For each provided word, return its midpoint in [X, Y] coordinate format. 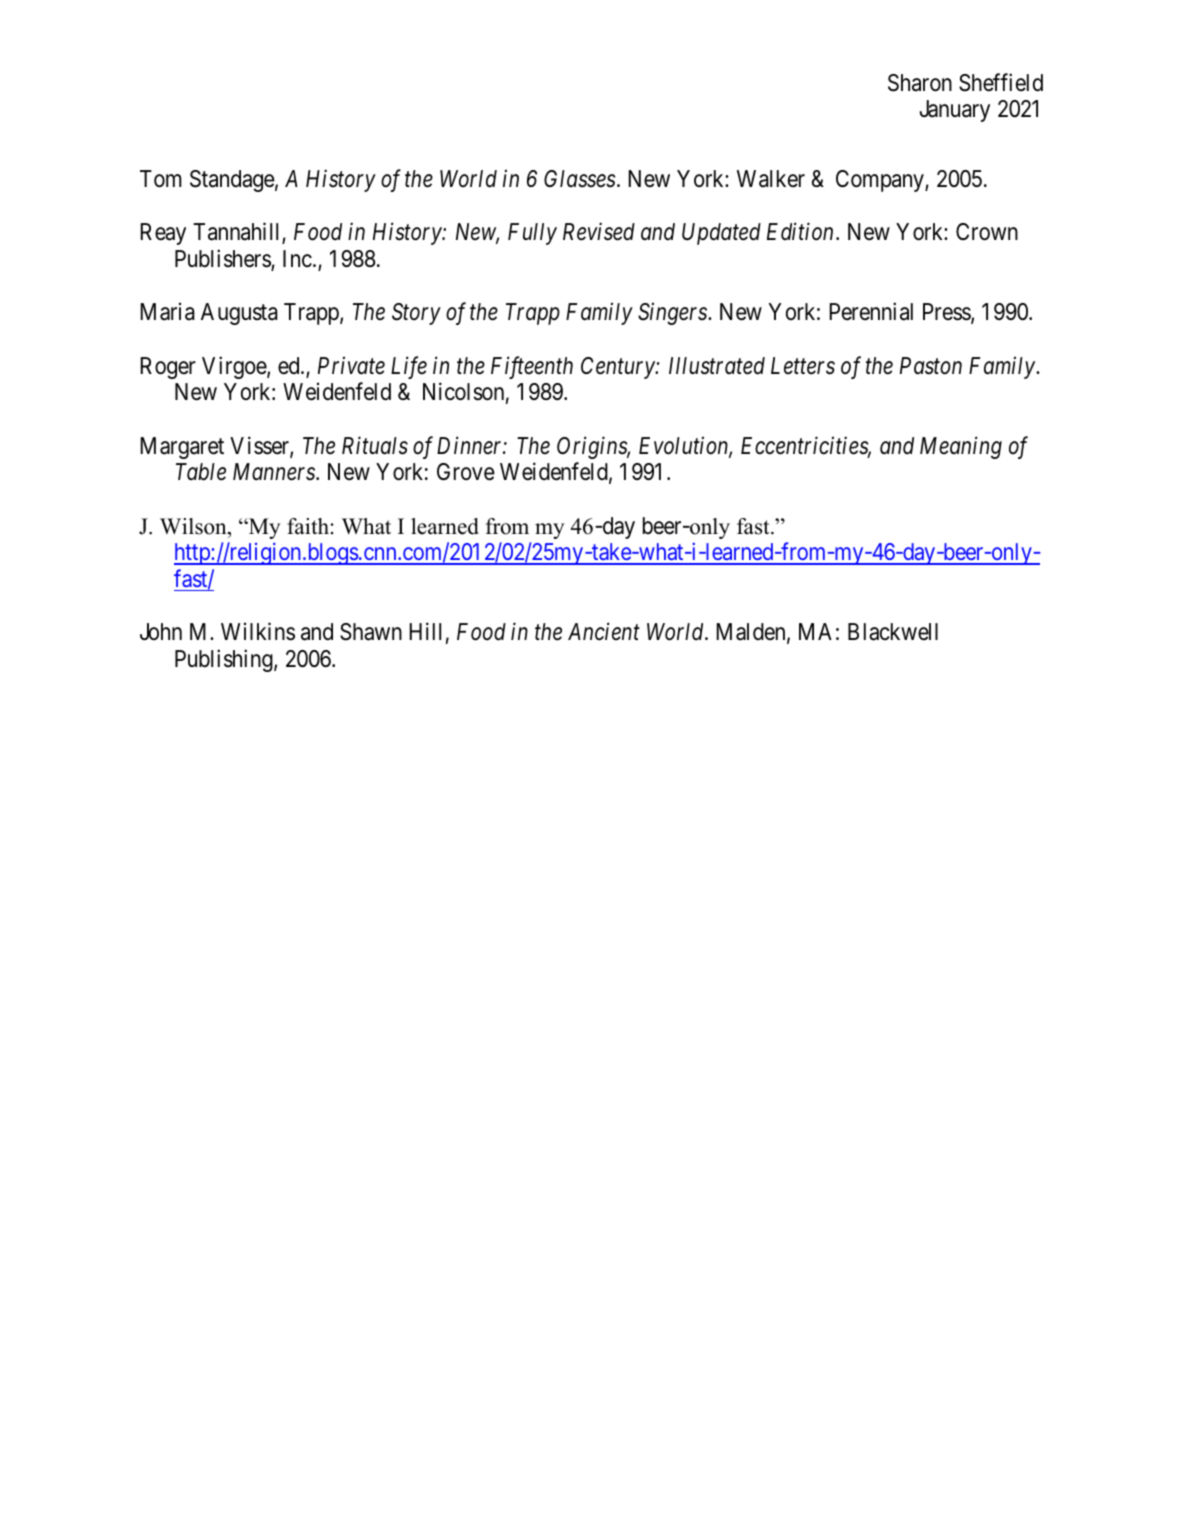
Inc [297, 259]
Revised [599, 231]
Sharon [920, 83]
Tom [161, 179]
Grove [466, 472]
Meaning [961, 447]
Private [351, 365]
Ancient [604, 632]
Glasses [579, 179]
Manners [275, 472]
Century [619, 368]
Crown [987, 232]
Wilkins [258, 631]
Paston [931, 366]
